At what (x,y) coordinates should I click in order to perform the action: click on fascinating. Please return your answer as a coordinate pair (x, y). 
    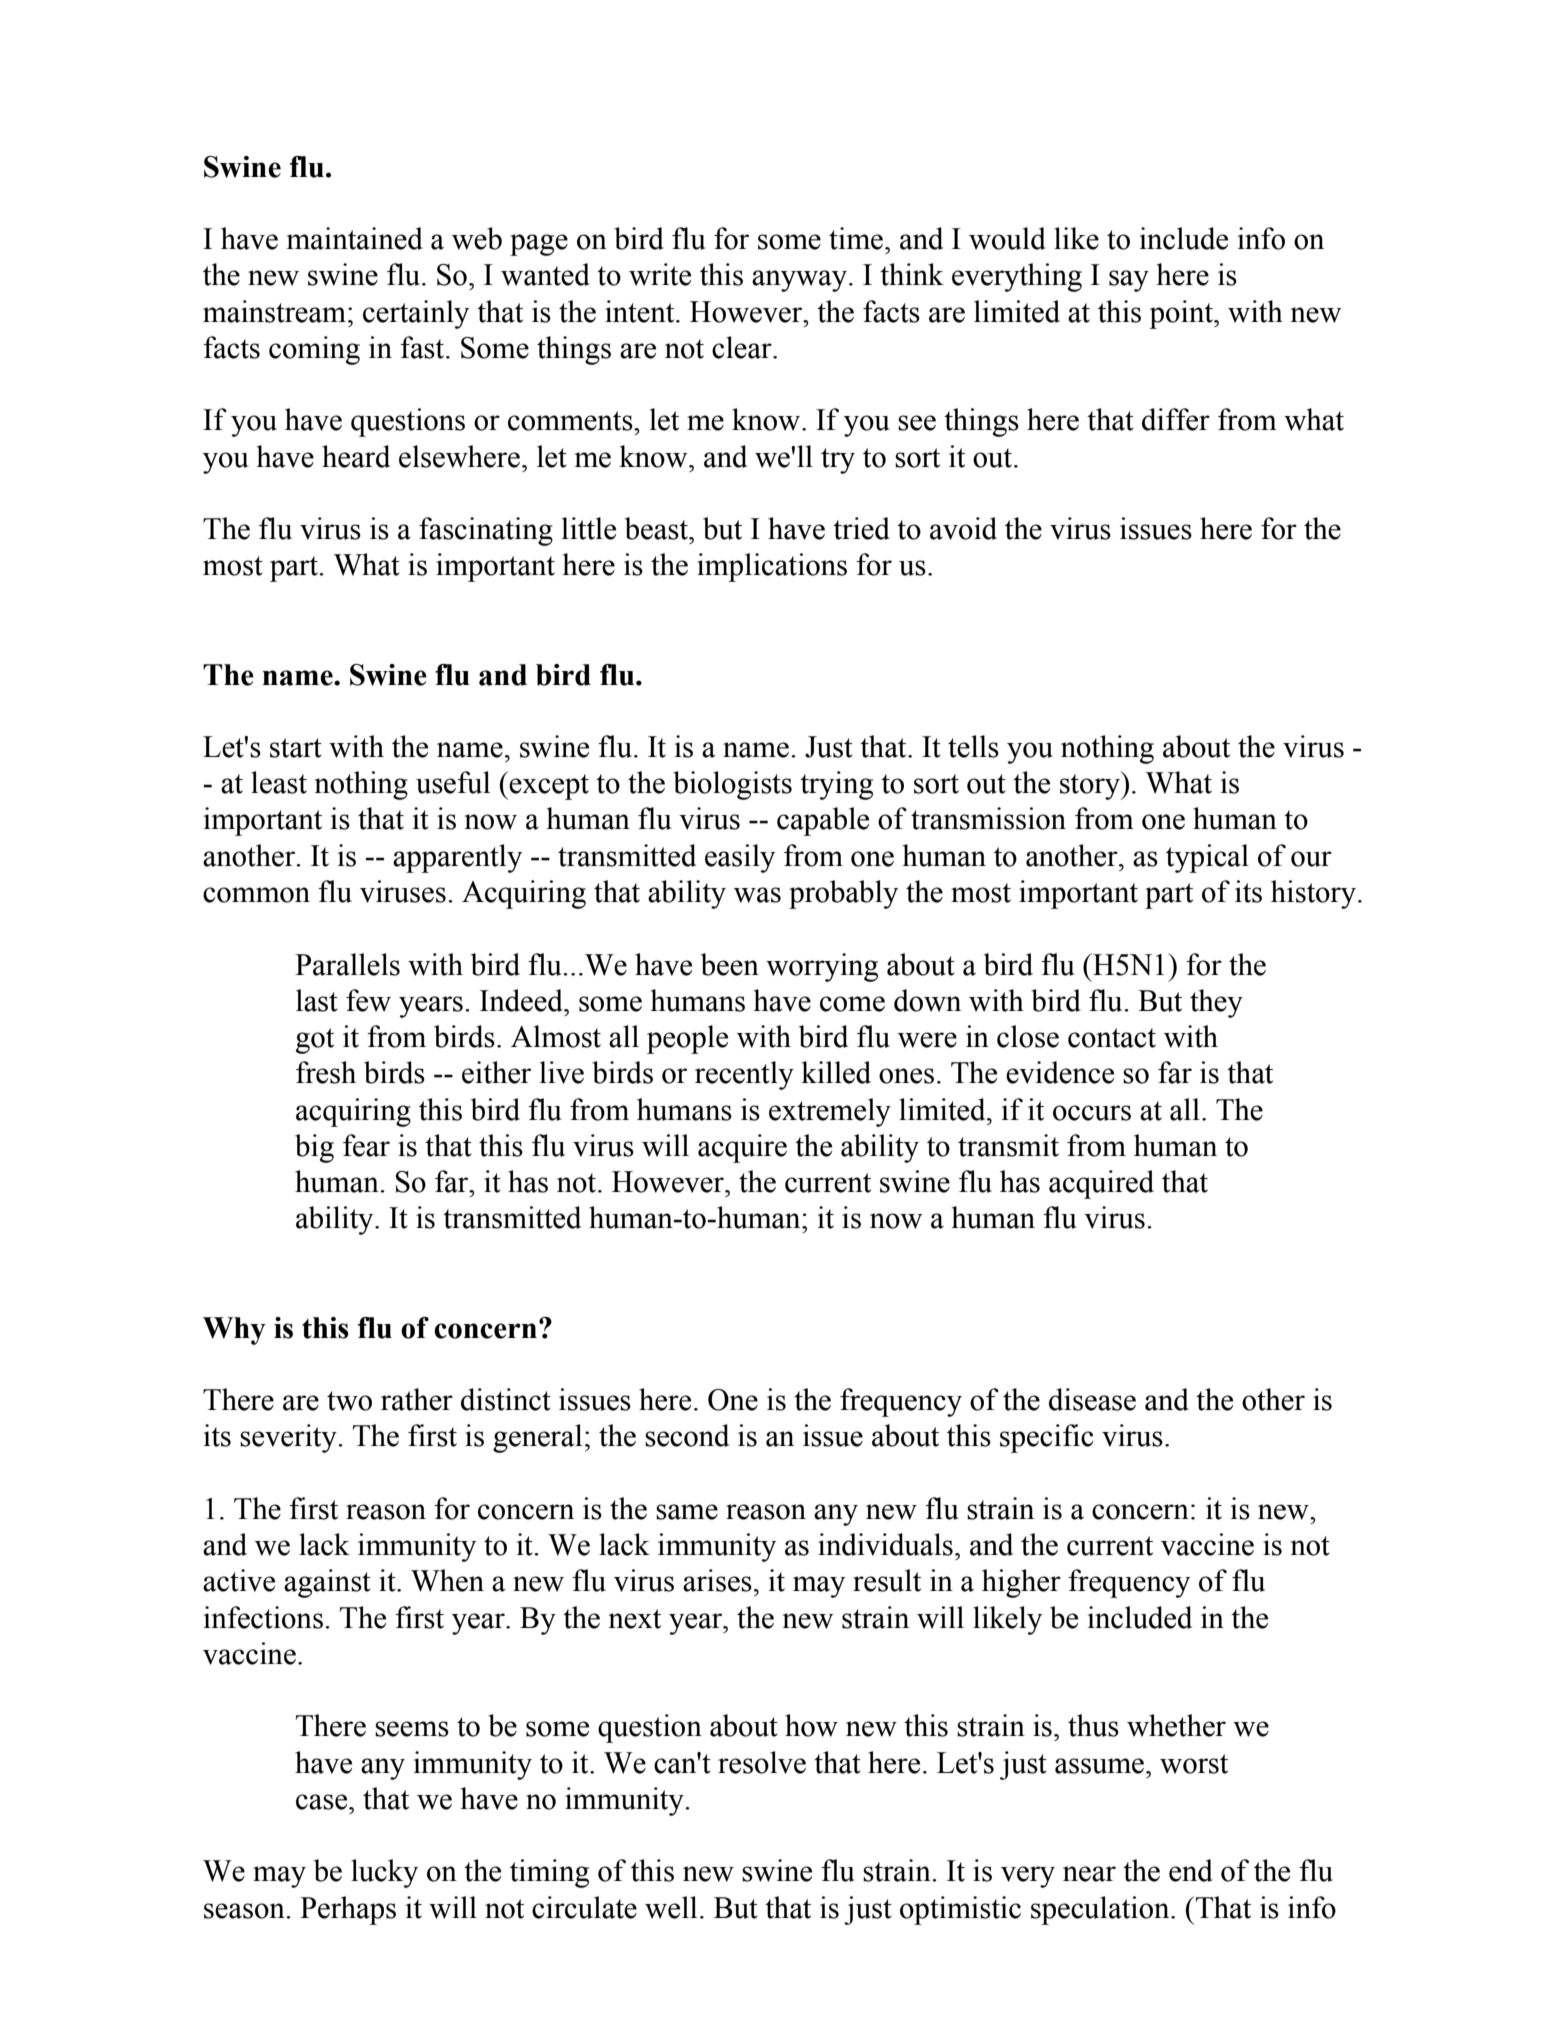
    Looking at the image, I should click on (486, 531).
